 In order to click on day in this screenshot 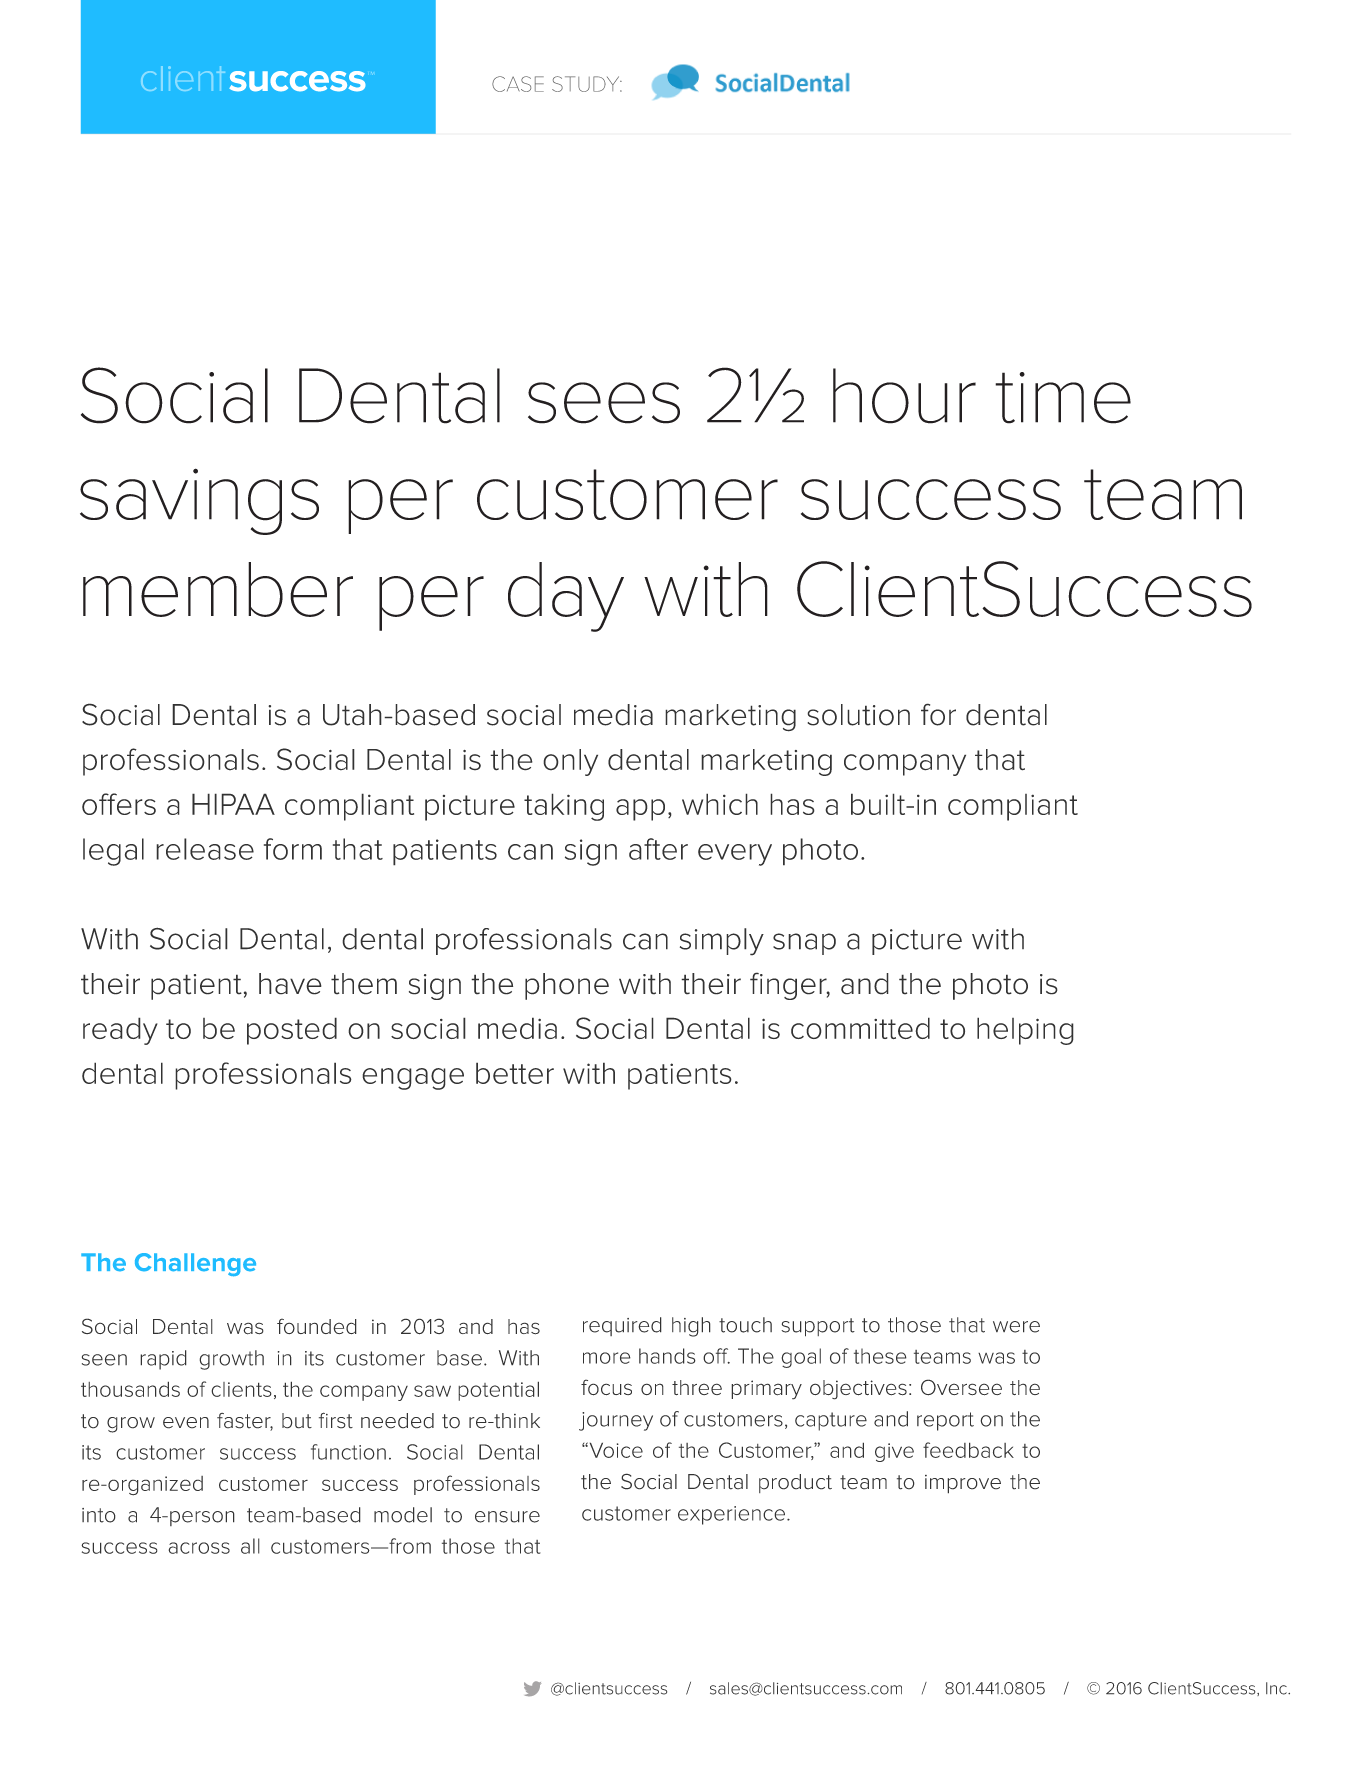, I will do `click(566, 597)`.
